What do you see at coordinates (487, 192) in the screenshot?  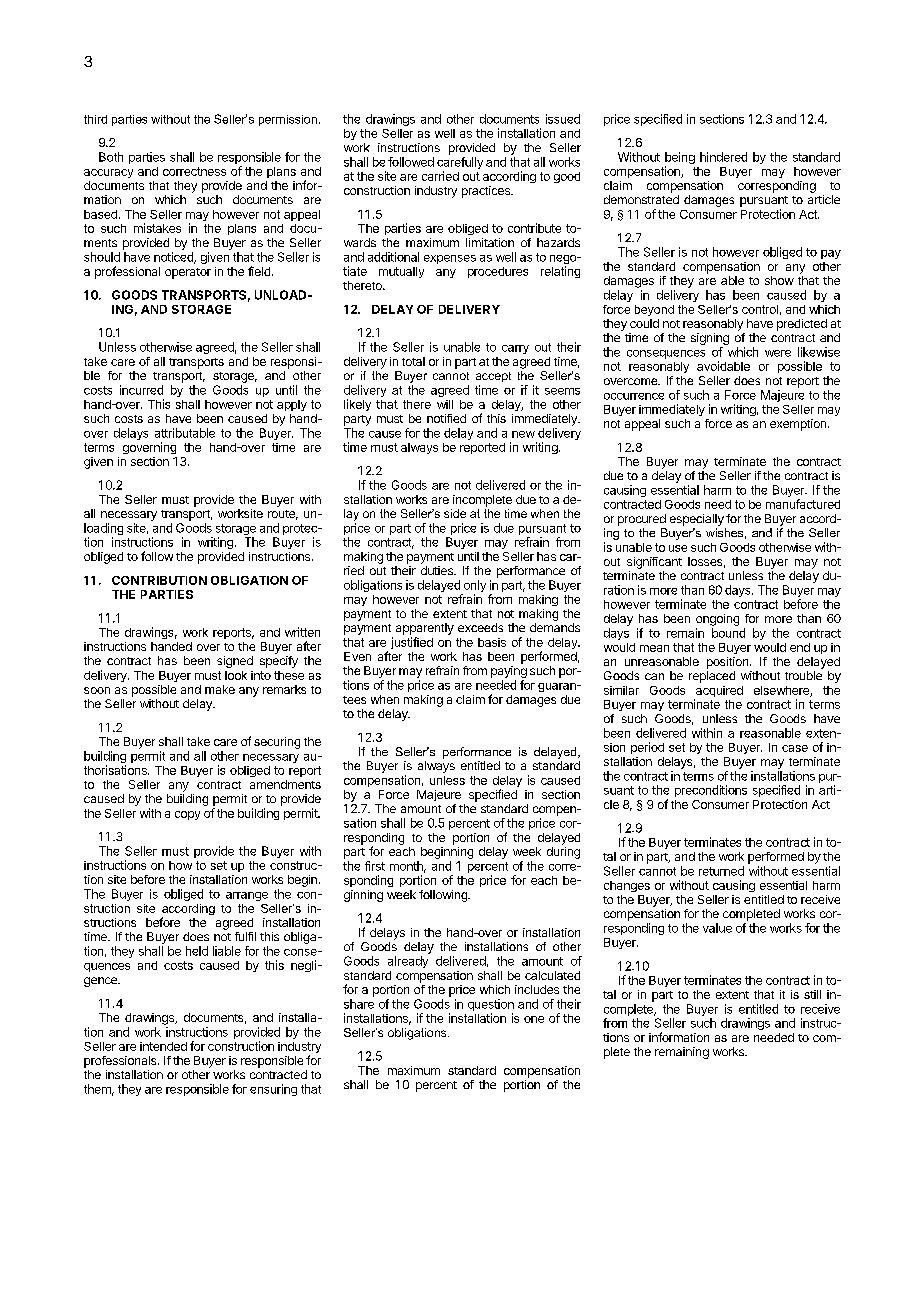 I see `practices` at bounding box center [487, 192].
